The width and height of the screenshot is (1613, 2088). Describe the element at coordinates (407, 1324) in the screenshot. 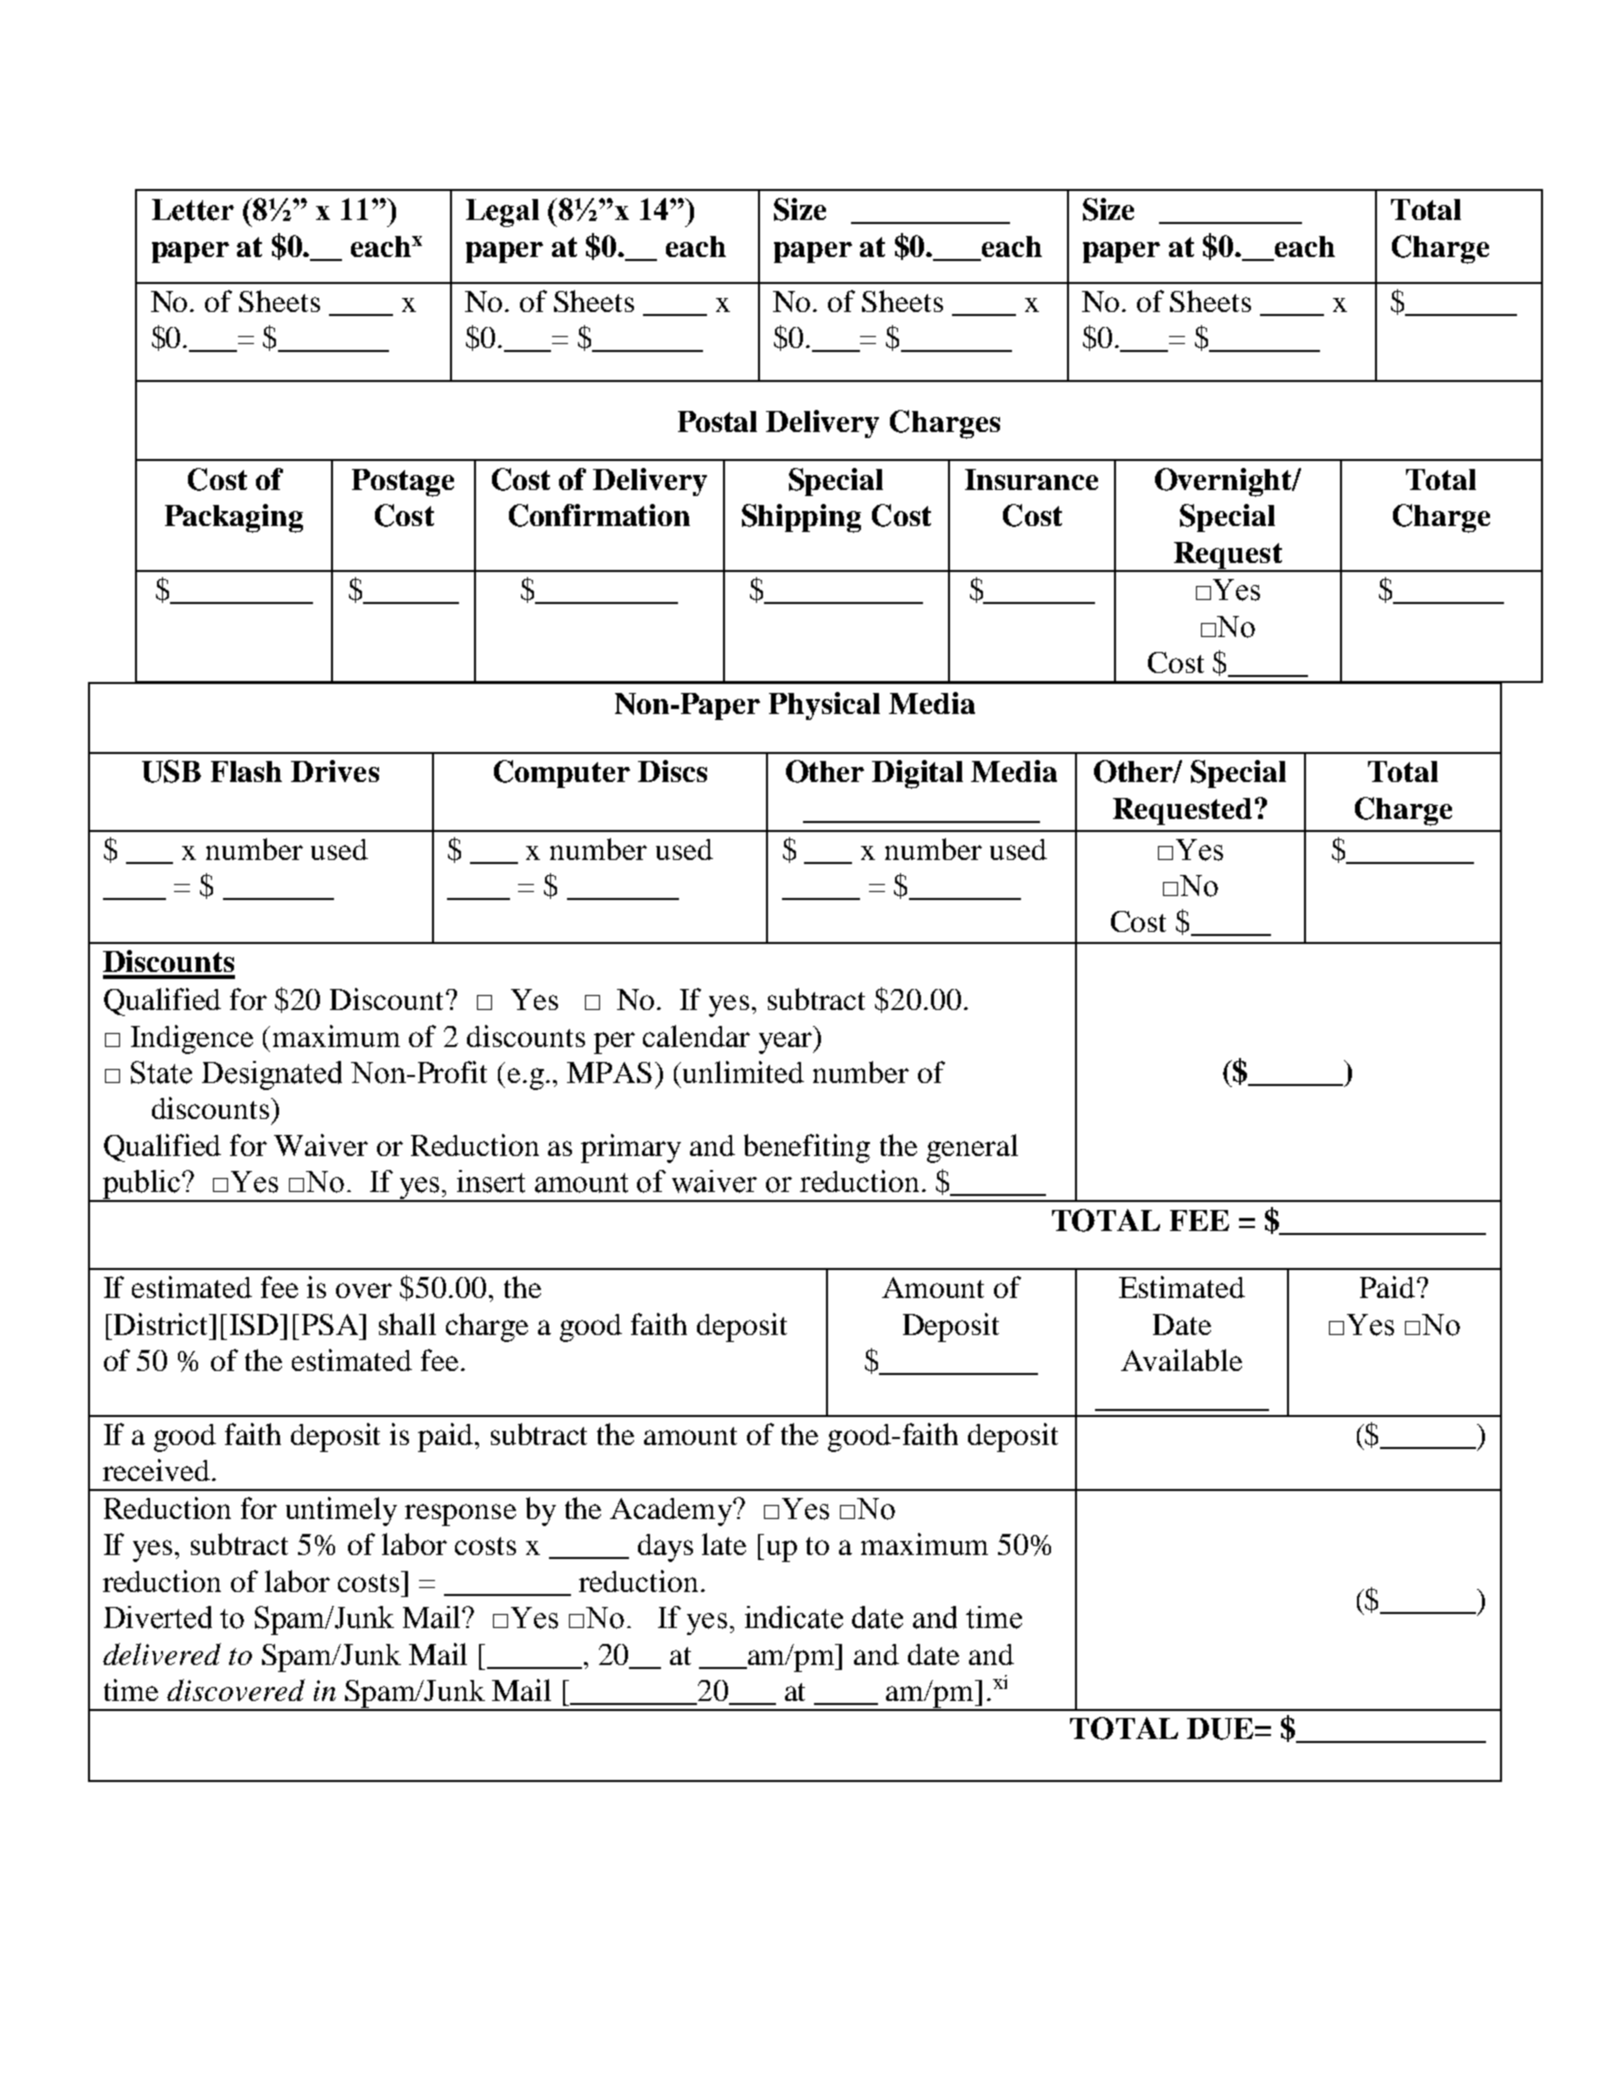

I see `shall` at that location.
